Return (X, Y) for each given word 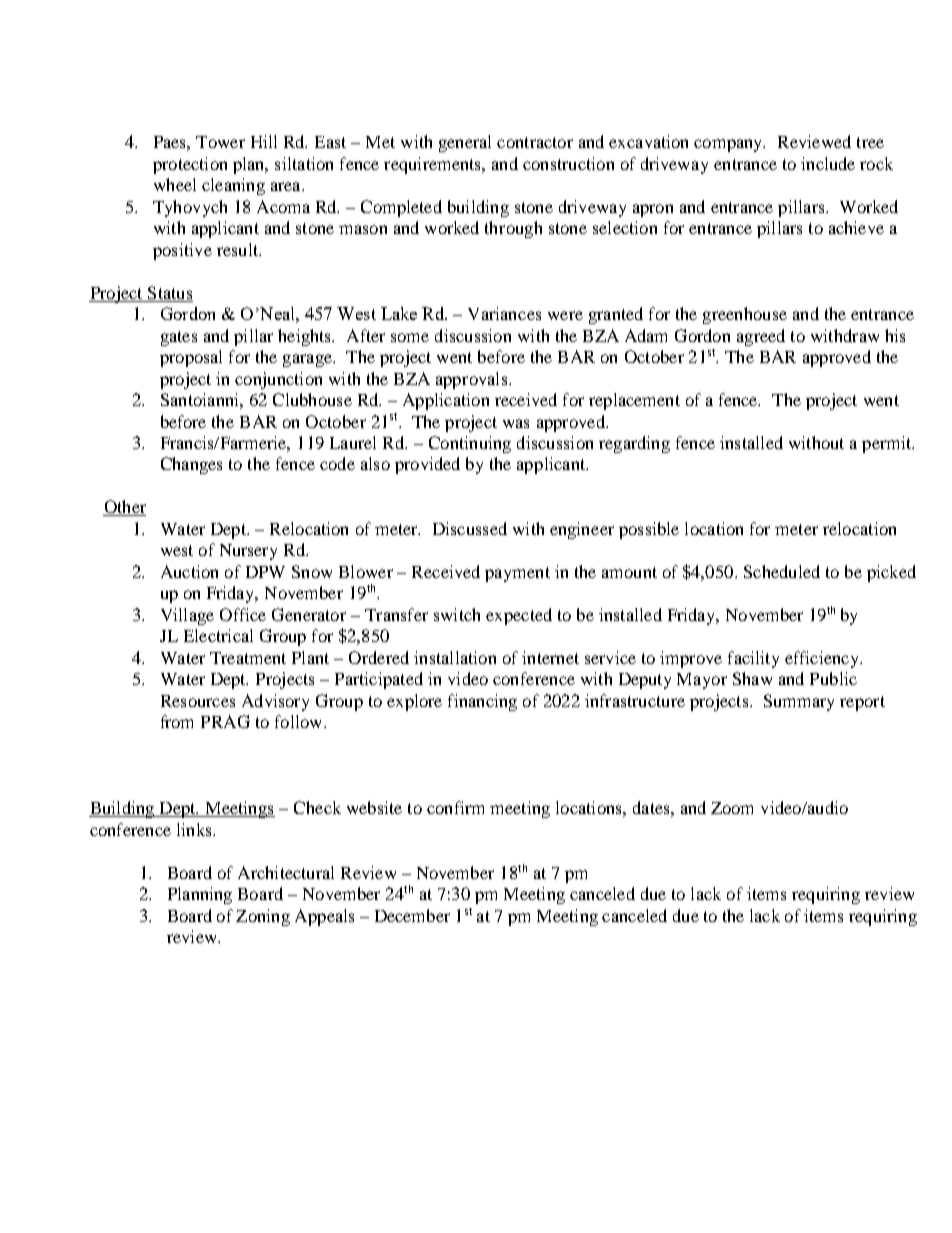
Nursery (248, 552)
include (828, 163)
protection (190, 165)
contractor (535, 142)
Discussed (470, 528)
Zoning (263, 917)
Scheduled (782, 571)
